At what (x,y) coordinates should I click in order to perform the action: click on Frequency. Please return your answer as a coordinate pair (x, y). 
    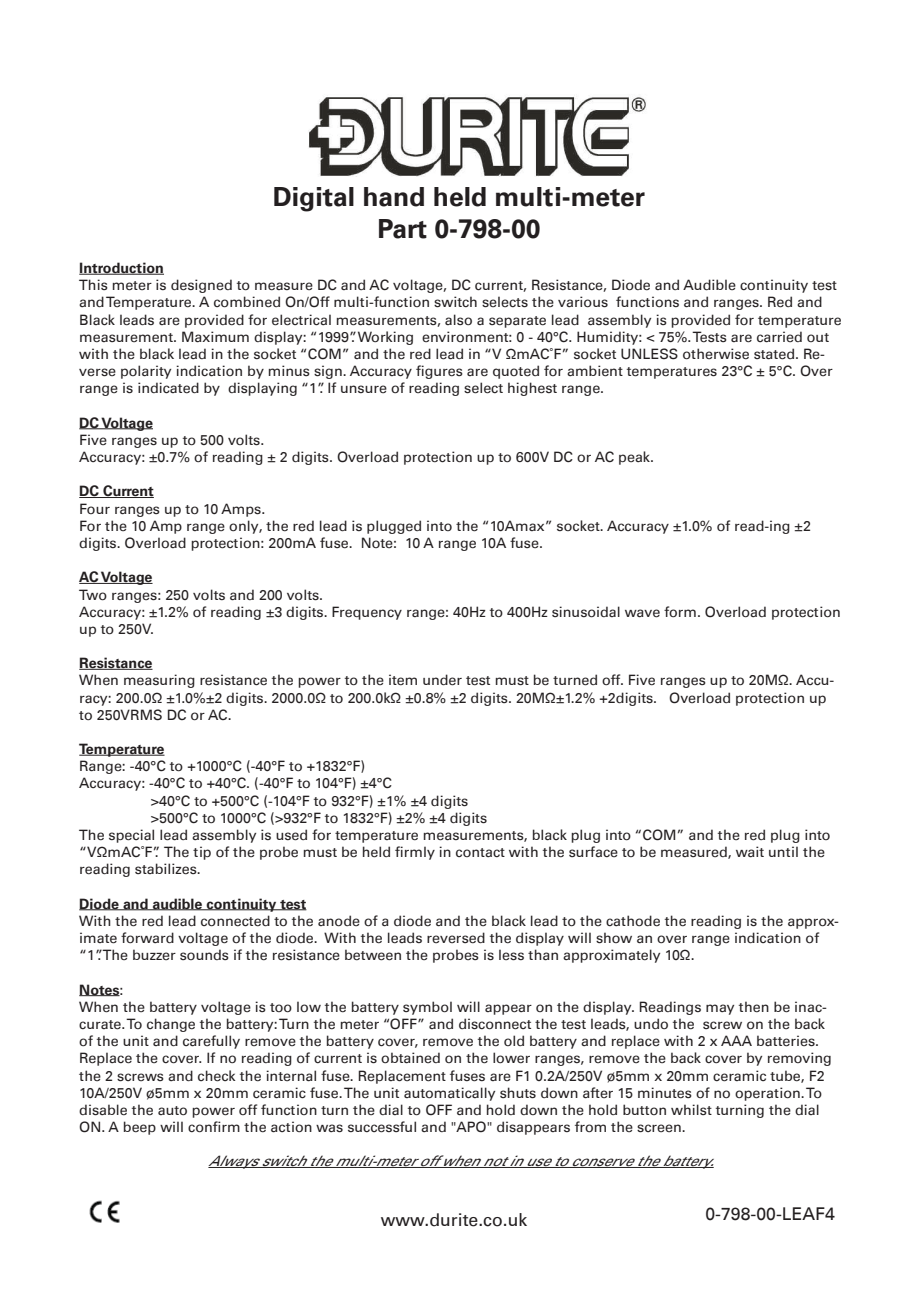
    Looking at the image, I should click on (367, 613).
